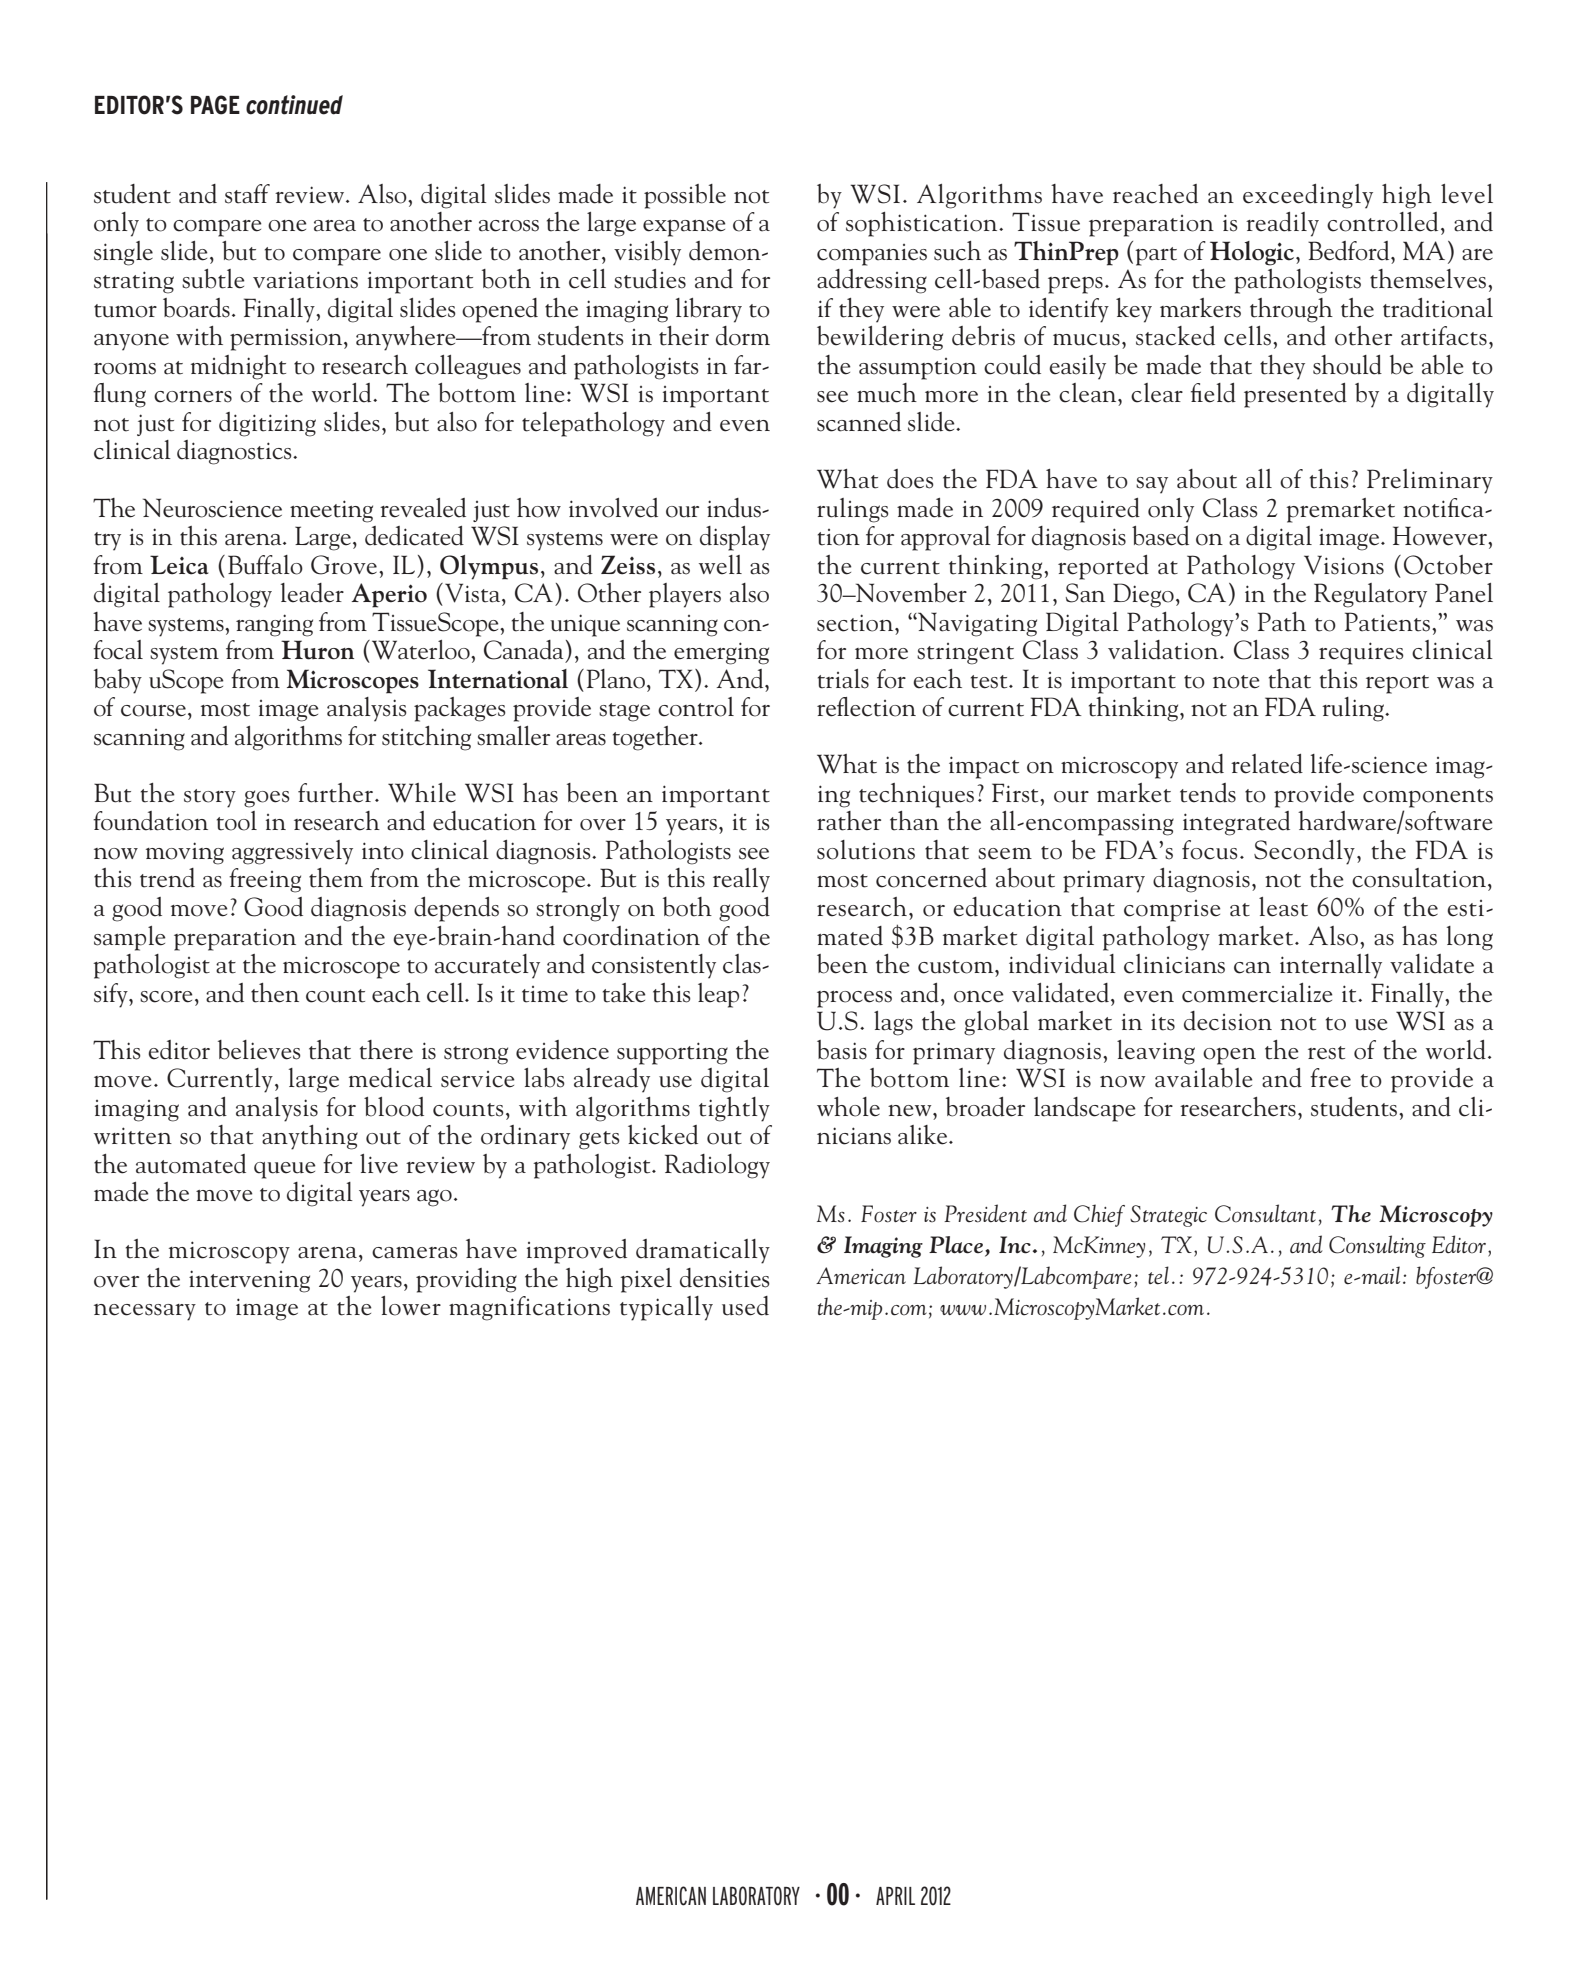 The width and height of the screenshot is (1587, 1961). I want to click on then, so click(275, 993).
